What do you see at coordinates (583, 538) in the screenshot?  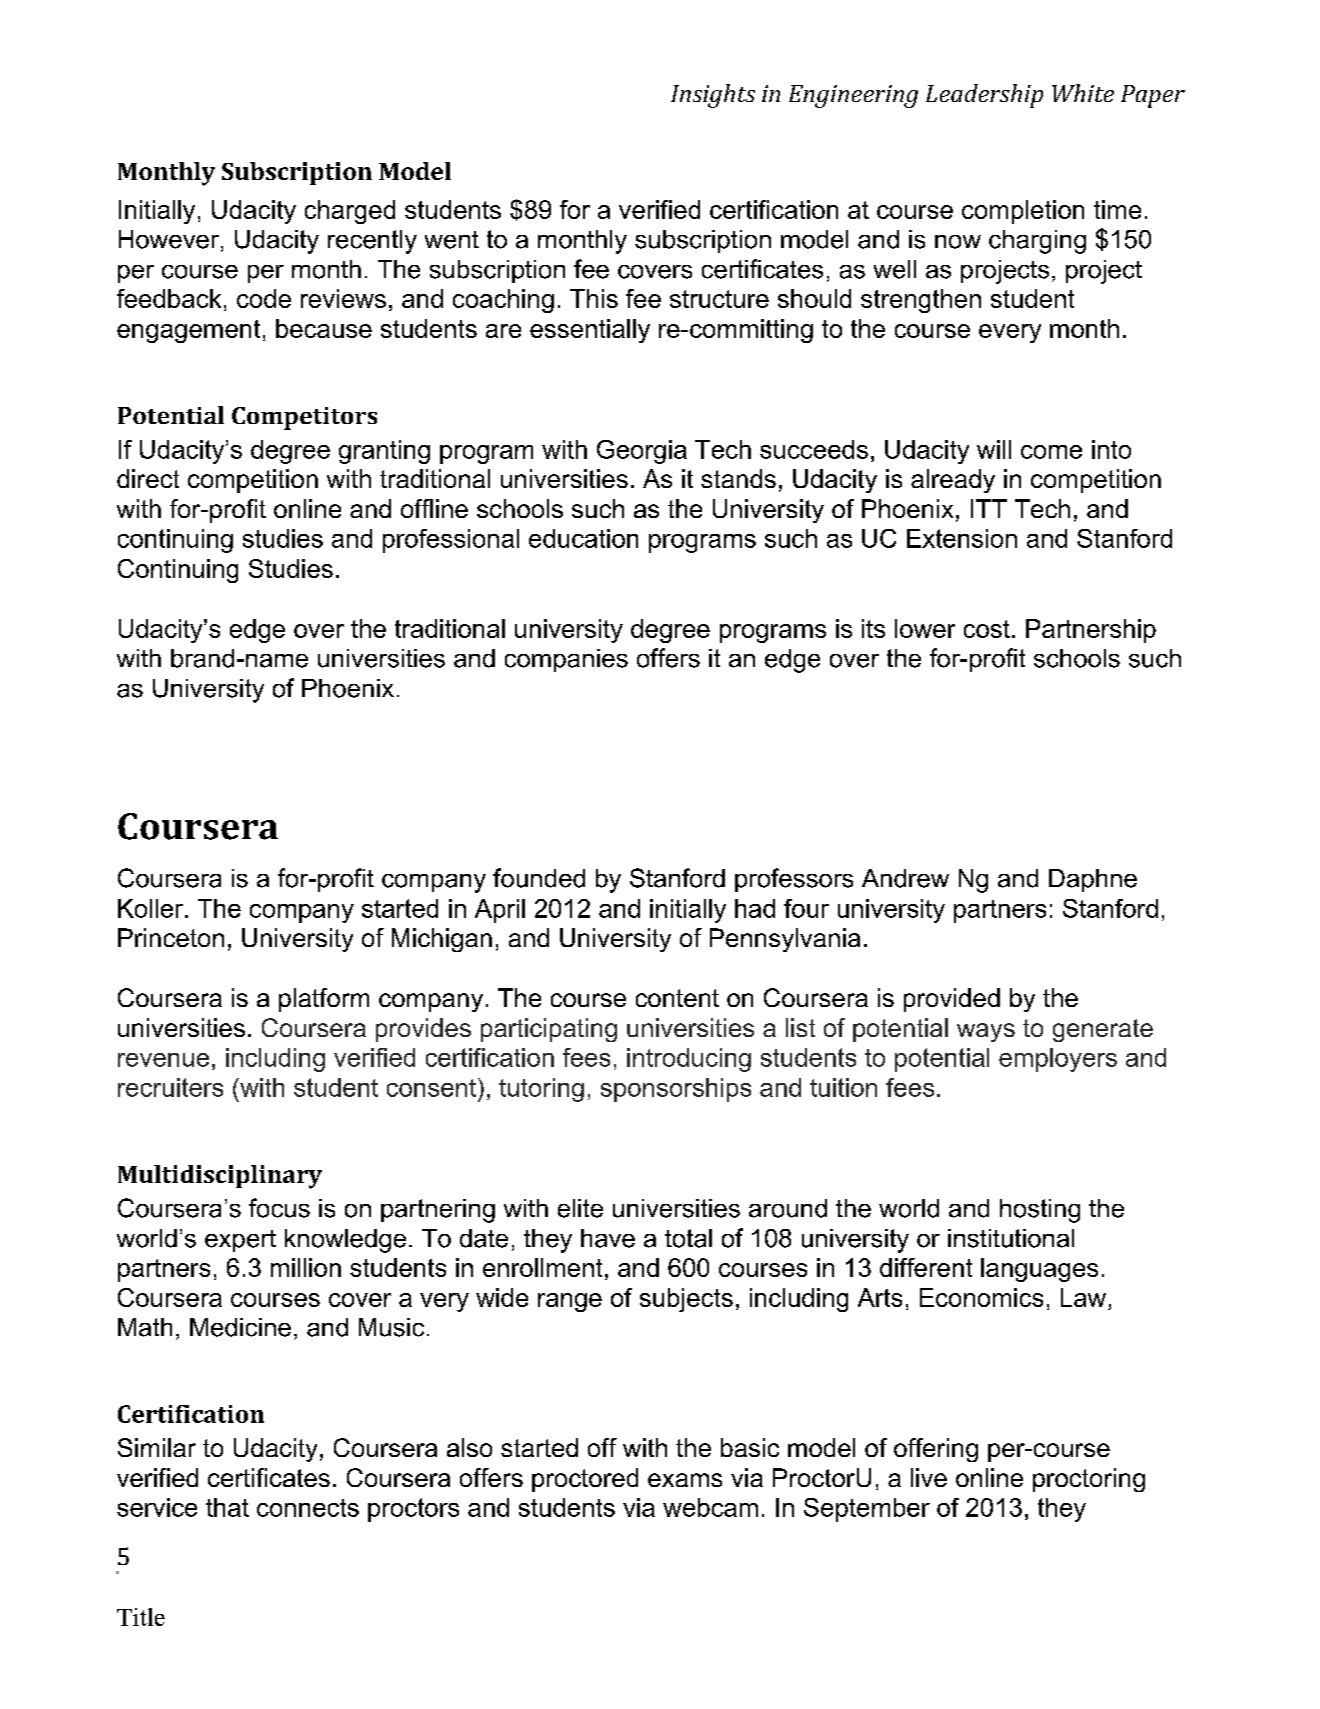 I see `education` at bounding box center [583, 538].
